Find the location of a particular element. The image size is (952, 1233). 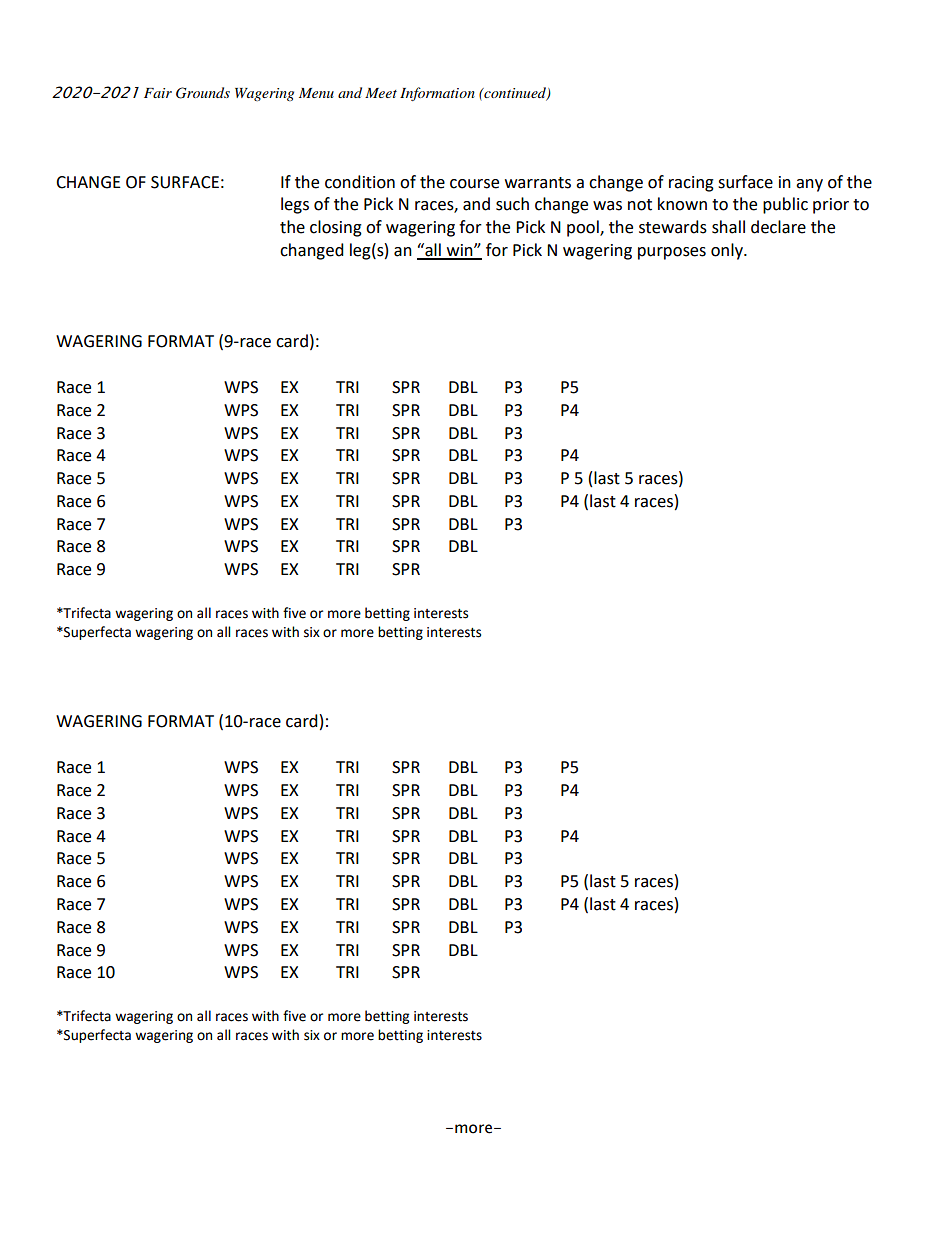

pool is located at coordinates (584, 228).
